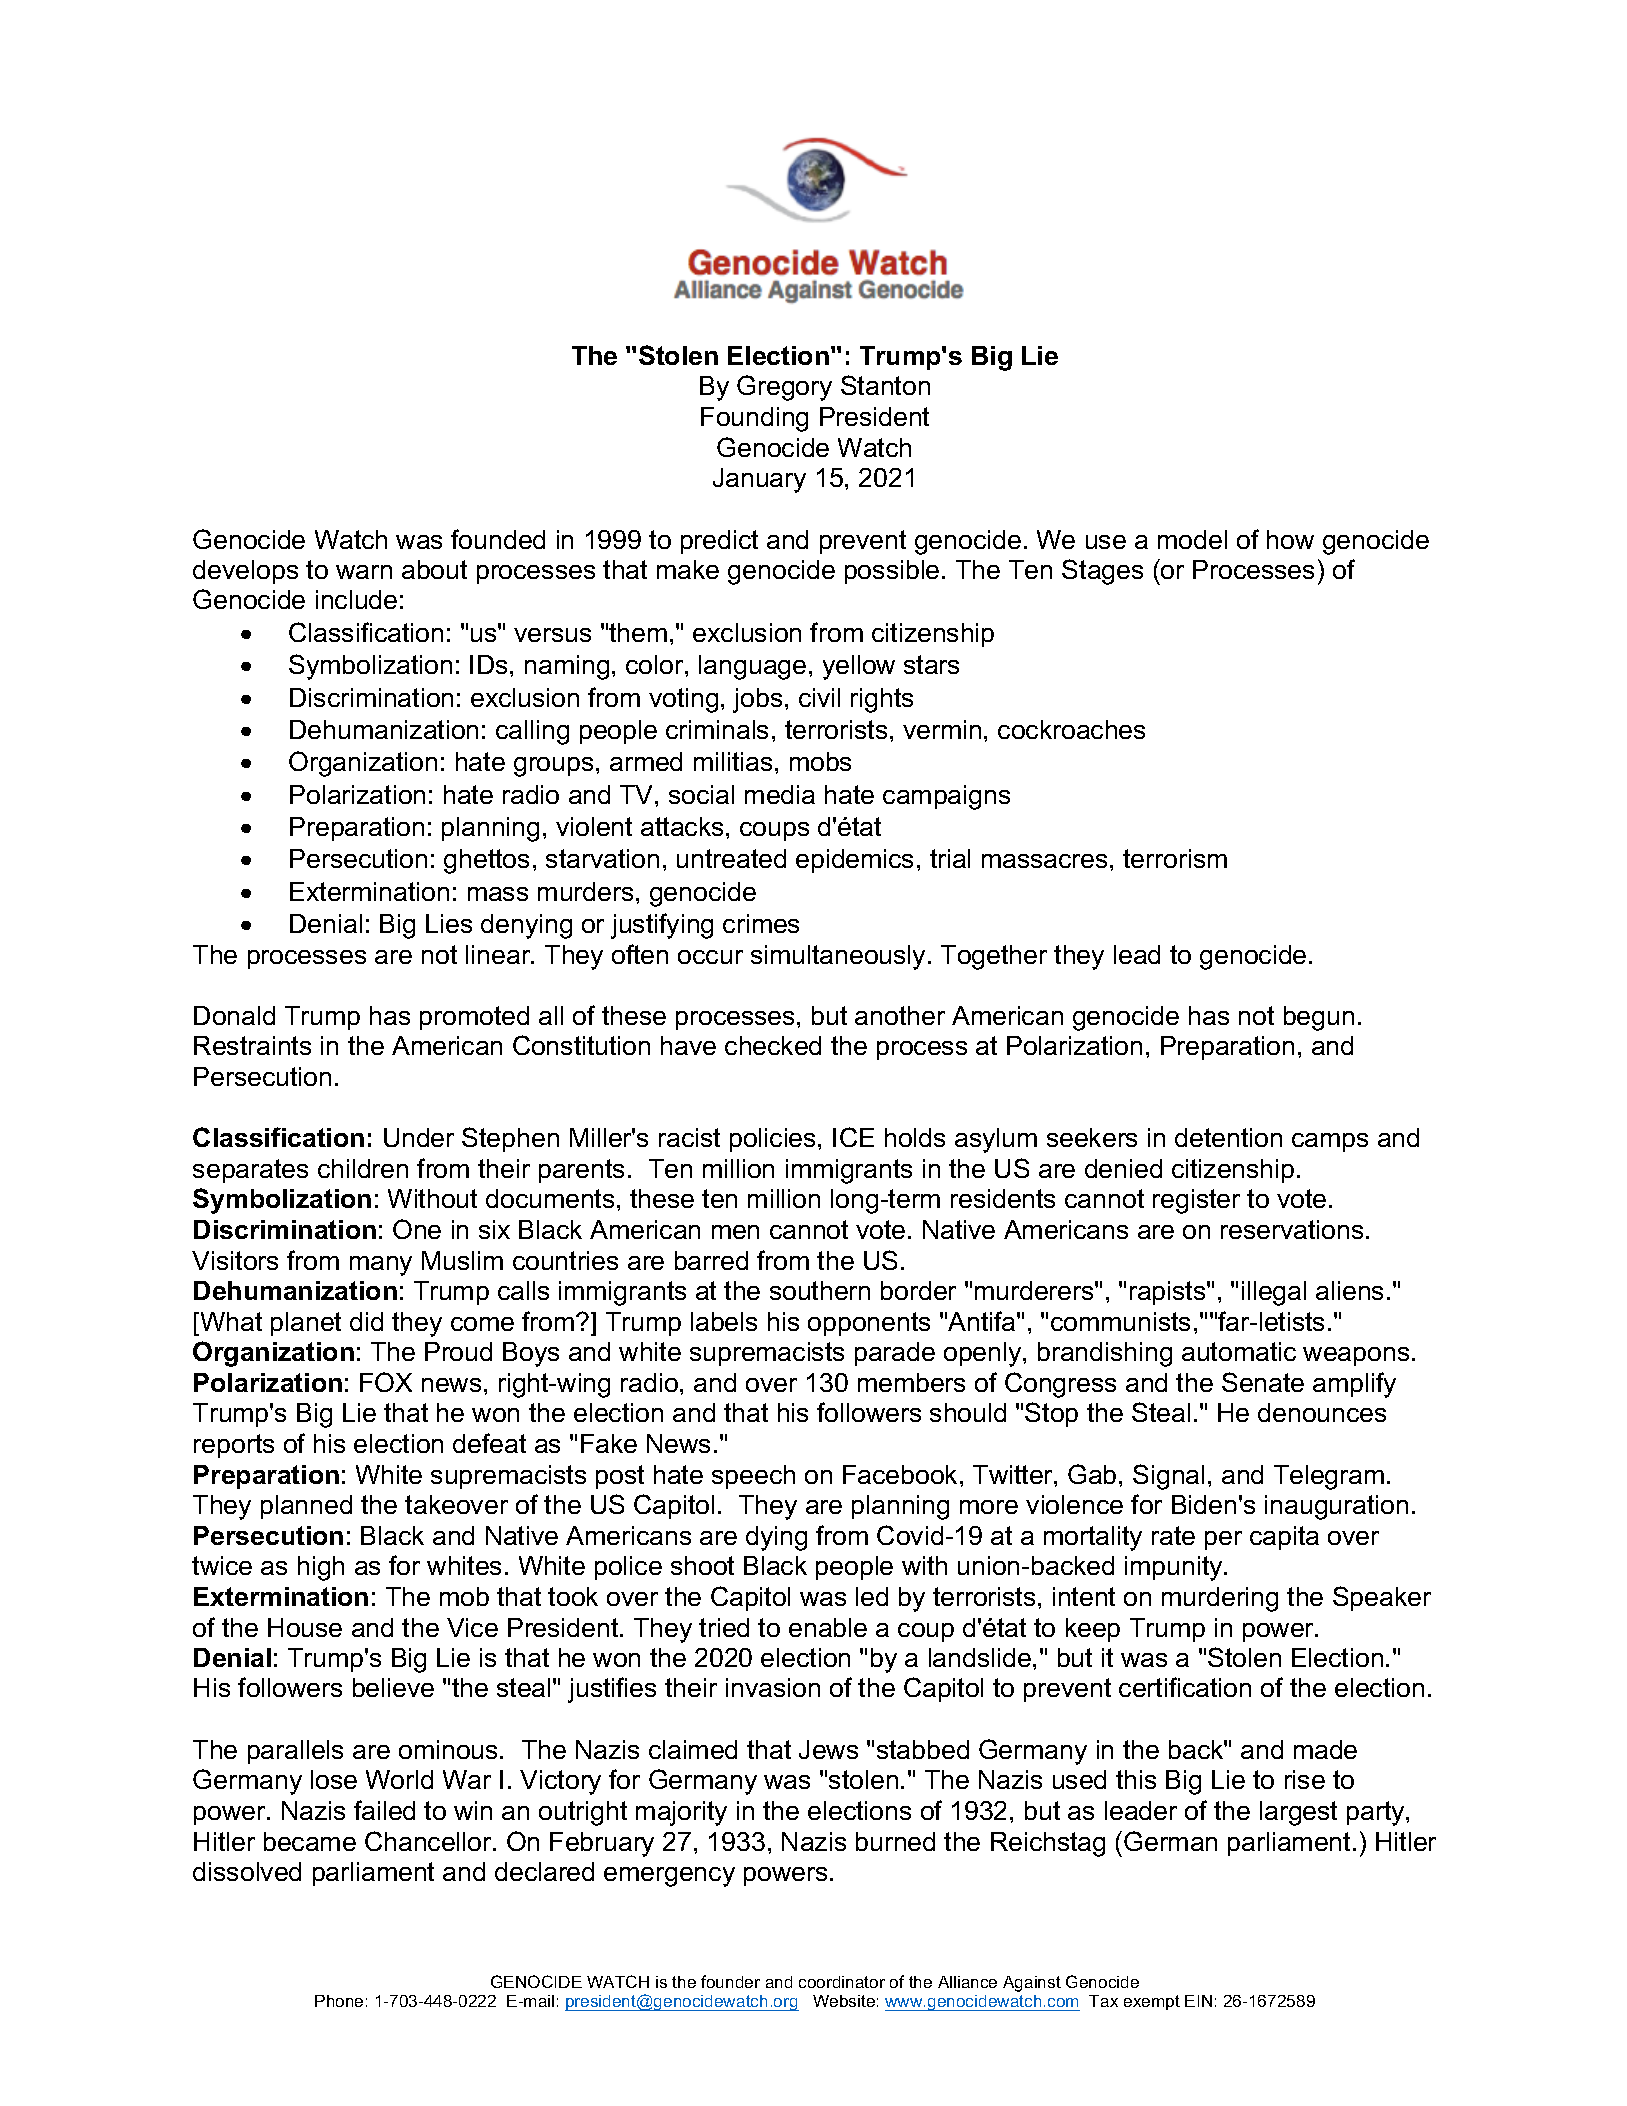  Describe the element at coordinates (393, 1687) in the screenshot. I see `believe` at that location.
